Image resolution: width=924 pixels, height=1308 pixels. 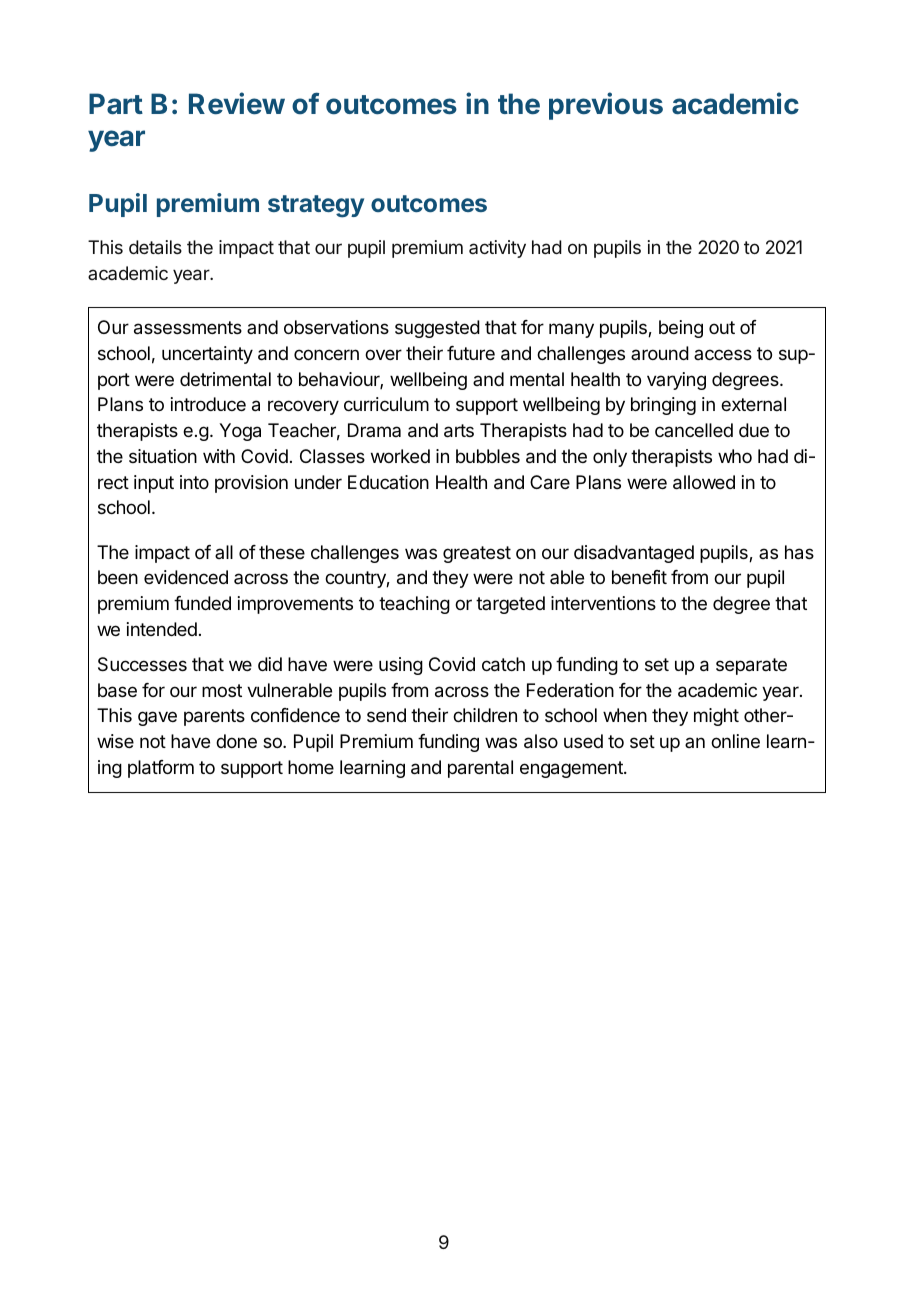 What do you see at coordinates (240, 432) in the screenshot?
I see `Yoga` at bounding box center [240, 432].
